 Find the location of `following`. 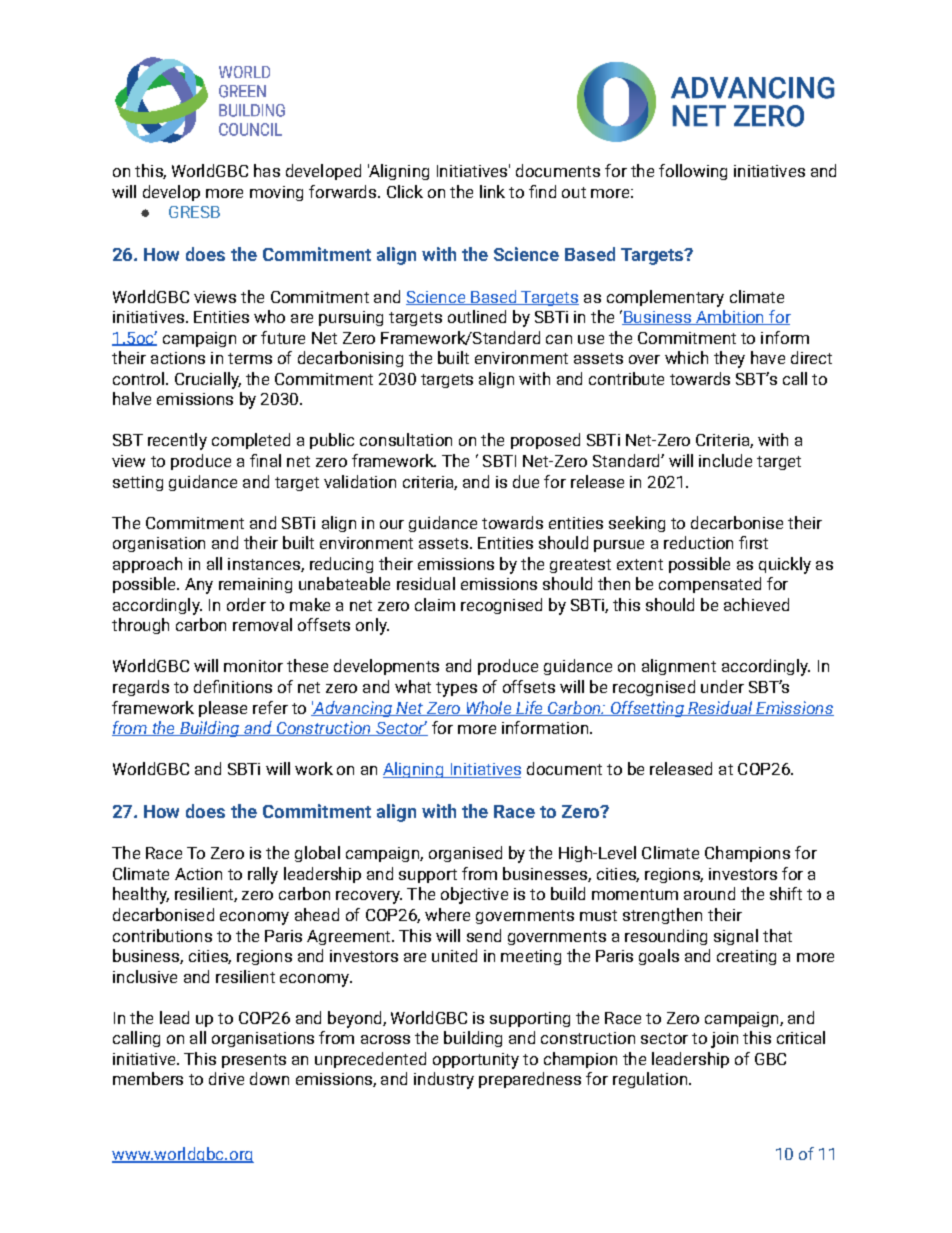

following is located at coordinates (693, 172).
